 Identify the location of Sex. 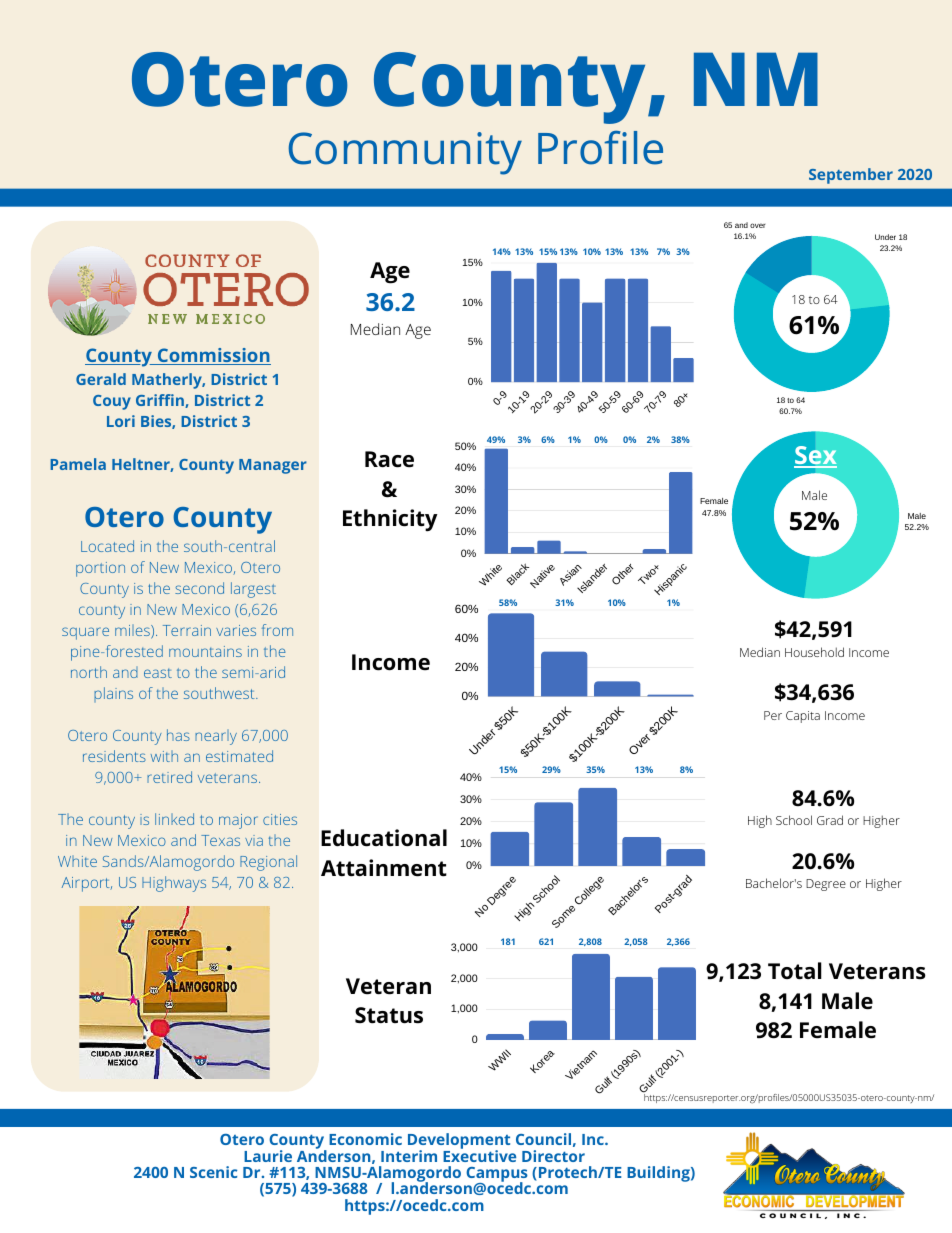
(815, 456).
